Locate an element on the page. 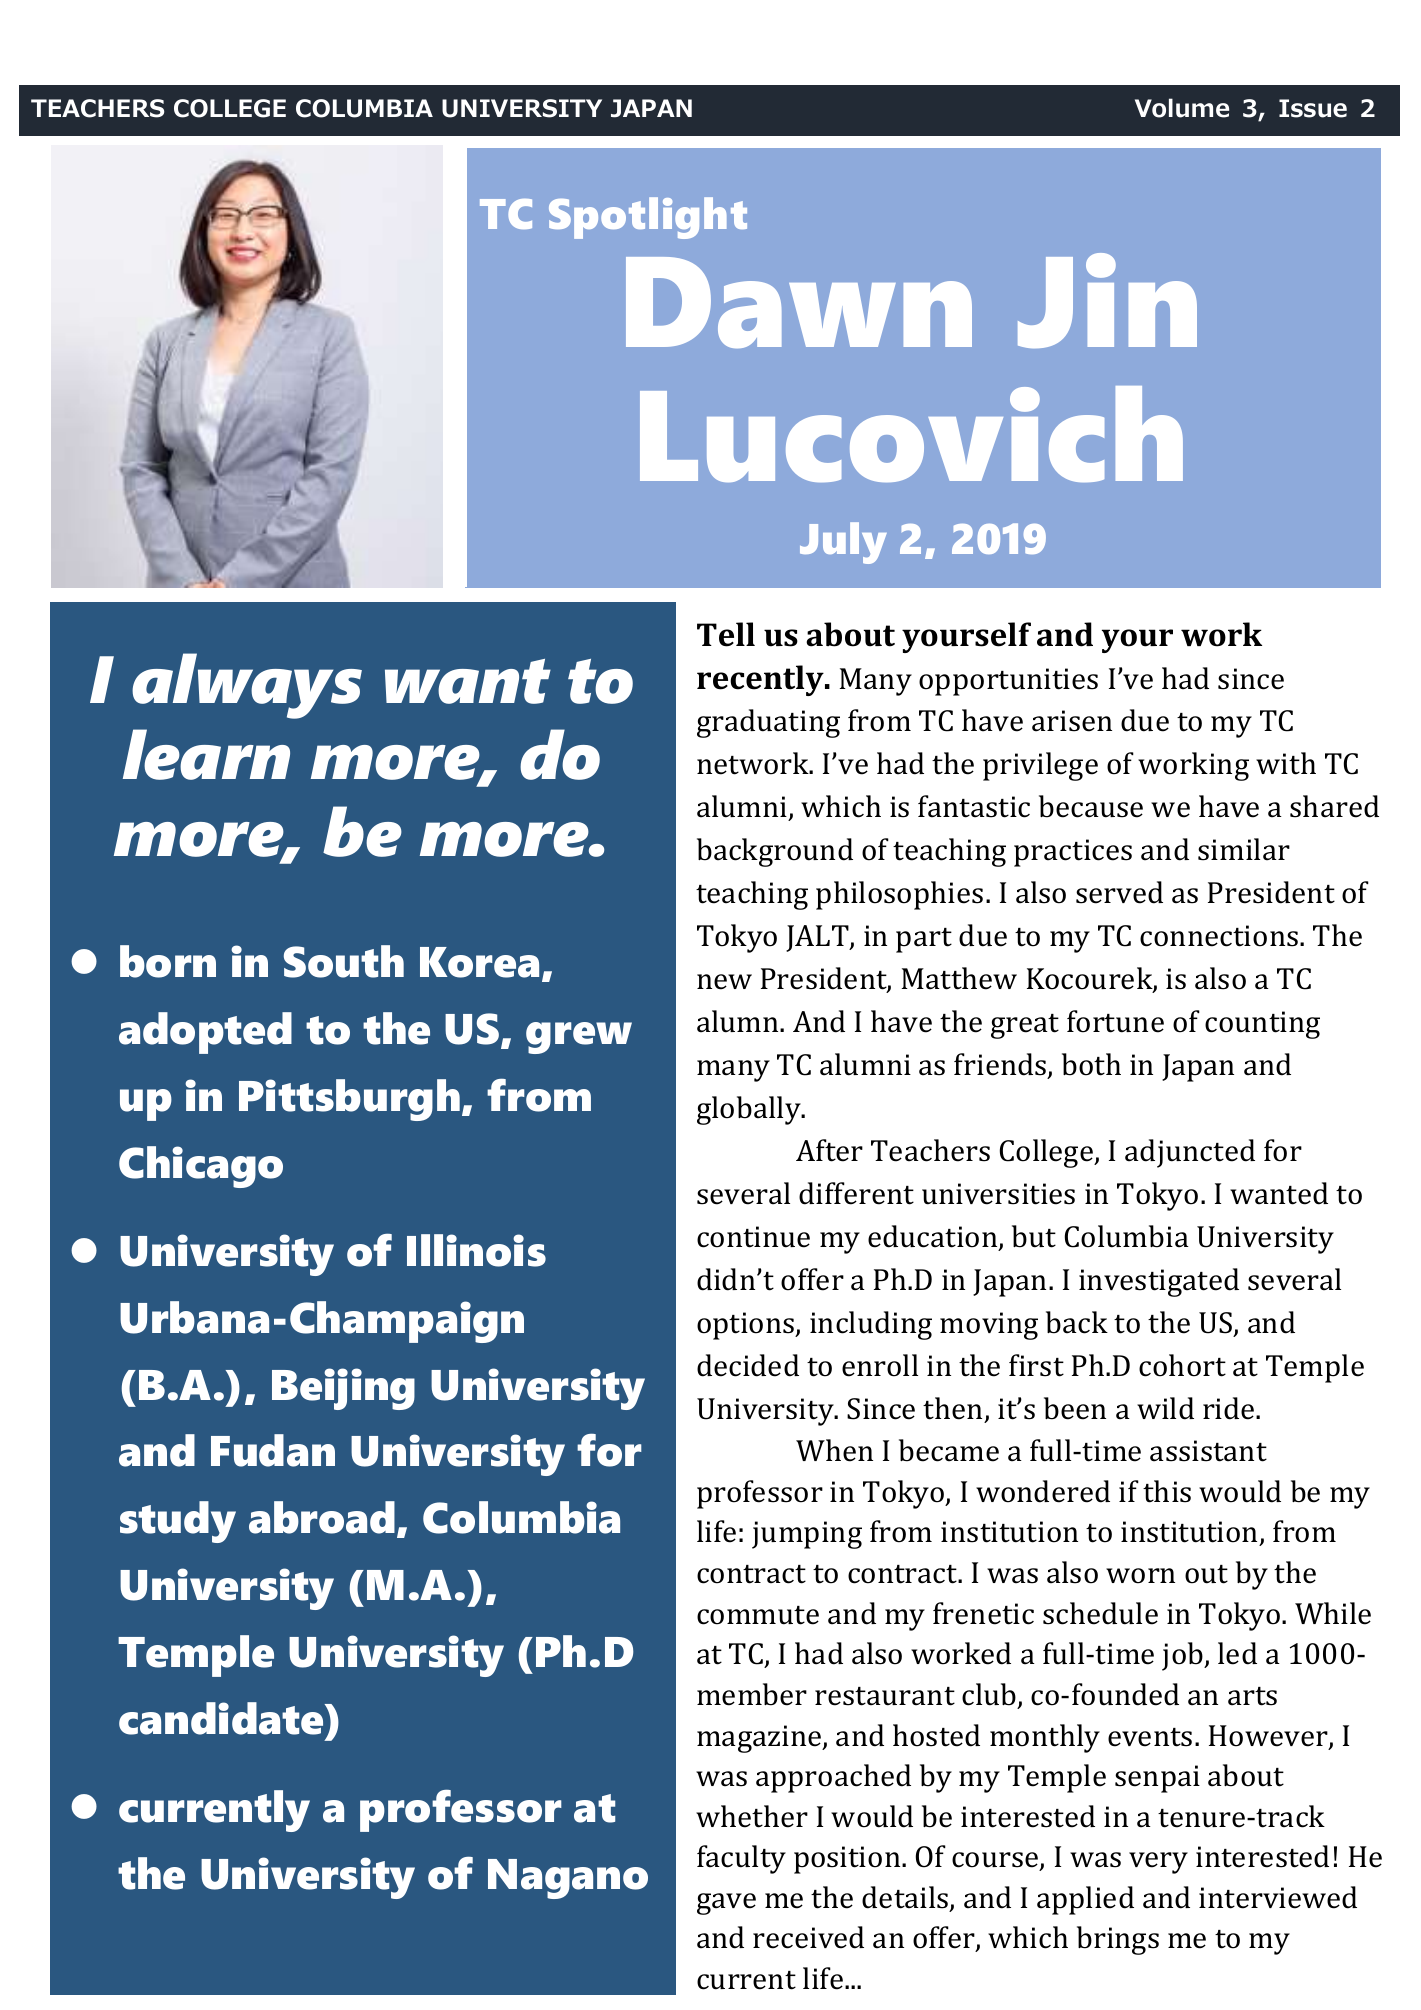 The height and width of the image is (2010, 1421). Dawn is located at coordinates (799, 302).
